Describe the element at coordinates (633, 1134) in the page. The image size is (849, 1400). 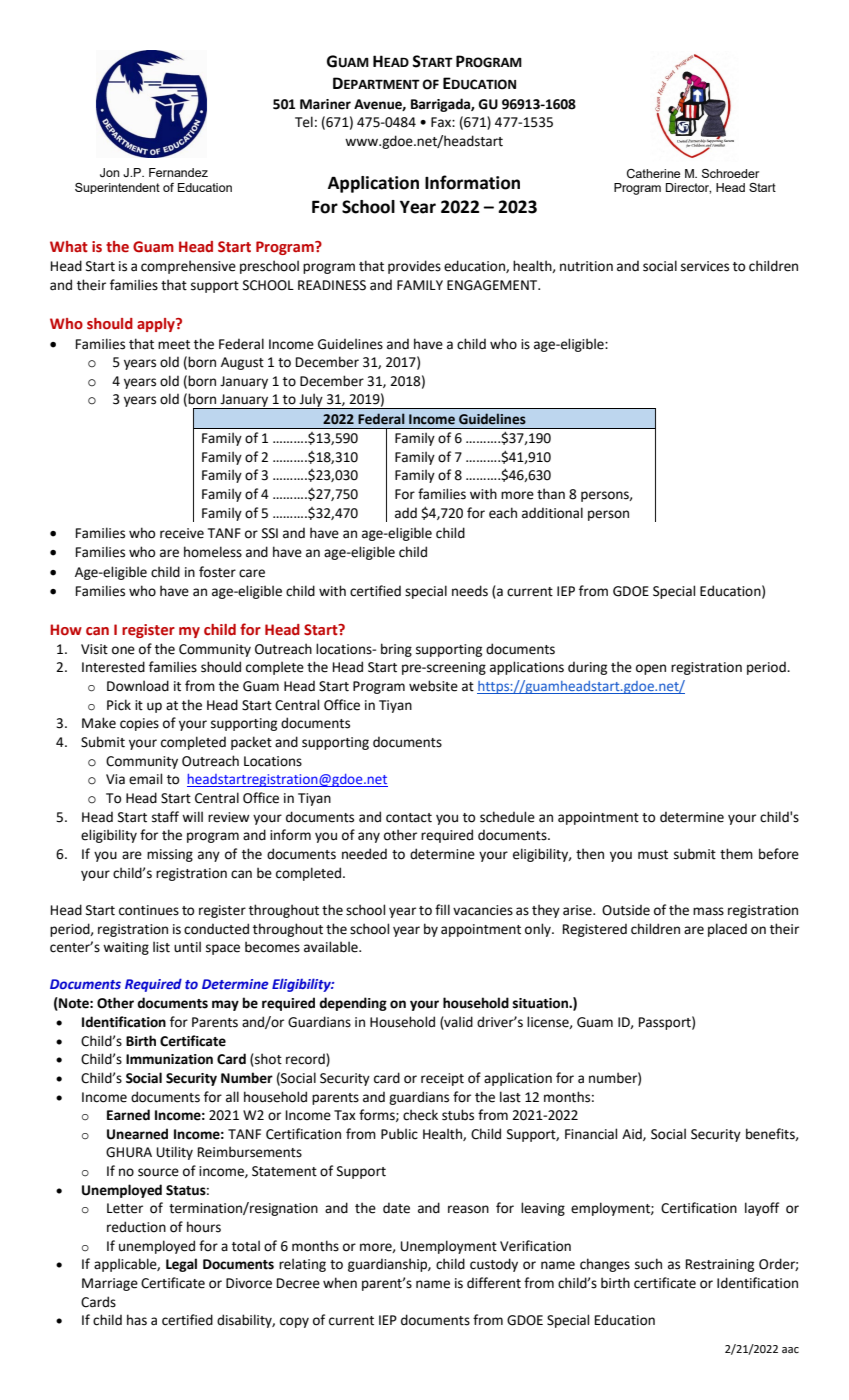
I see `Aid` at that location.
